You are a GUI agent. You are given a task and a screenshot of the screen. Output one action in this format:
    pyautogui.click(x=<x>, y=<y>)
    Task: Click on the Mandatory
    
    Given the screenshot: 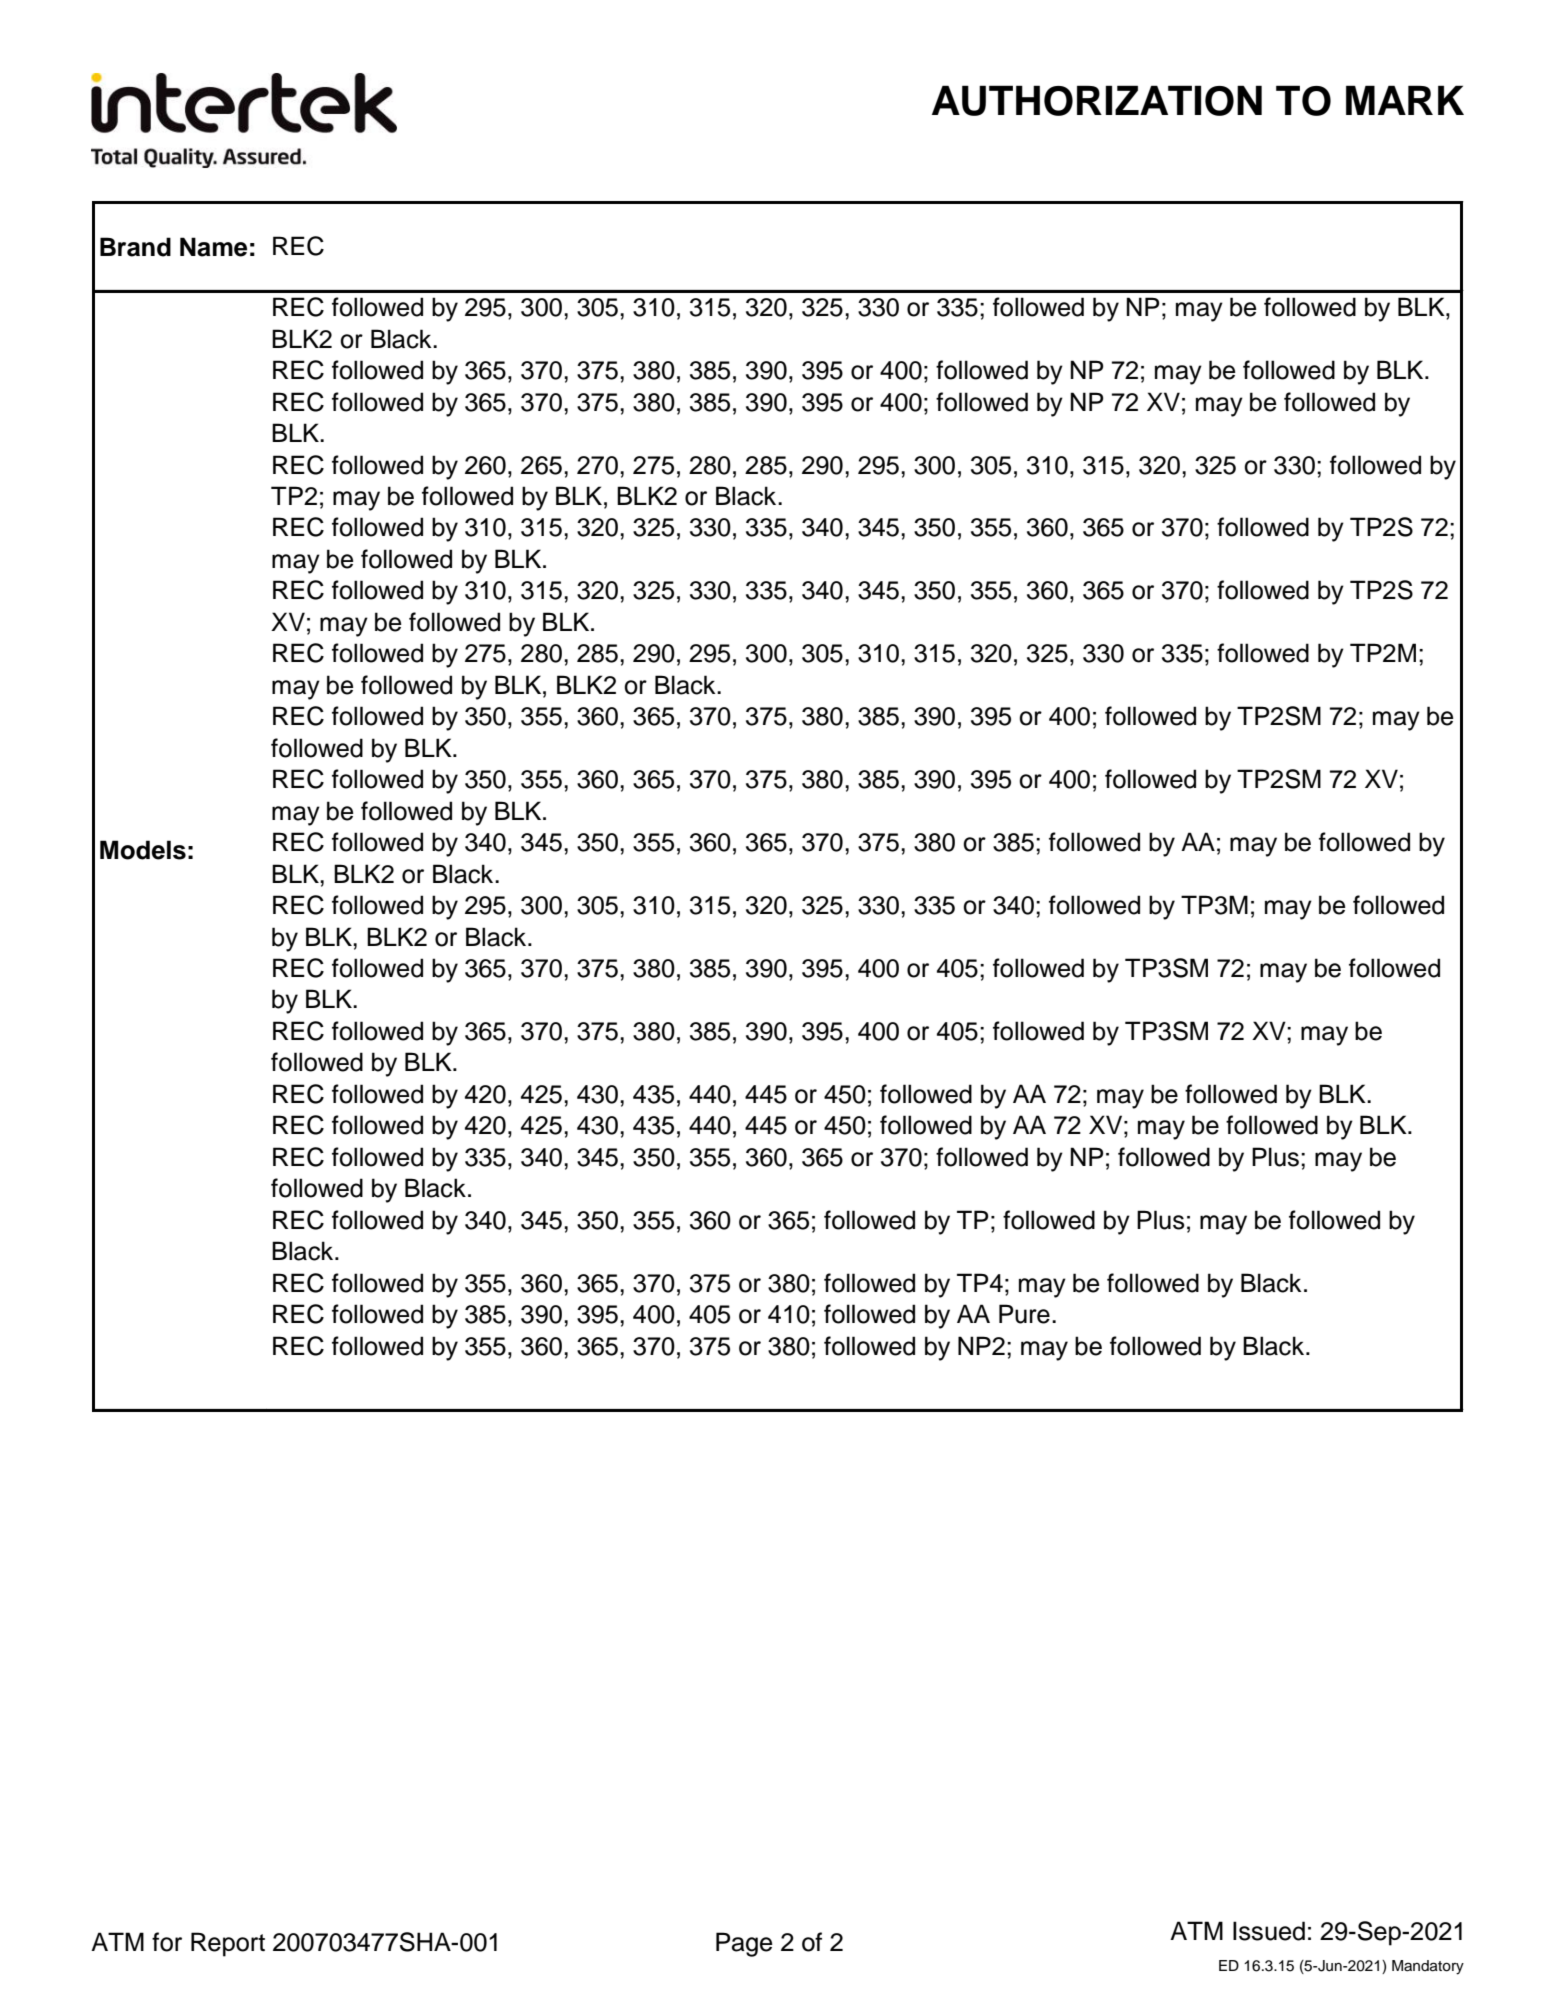 What is the action you would take?
    pyautogui.click(x=1428, y=1967)
